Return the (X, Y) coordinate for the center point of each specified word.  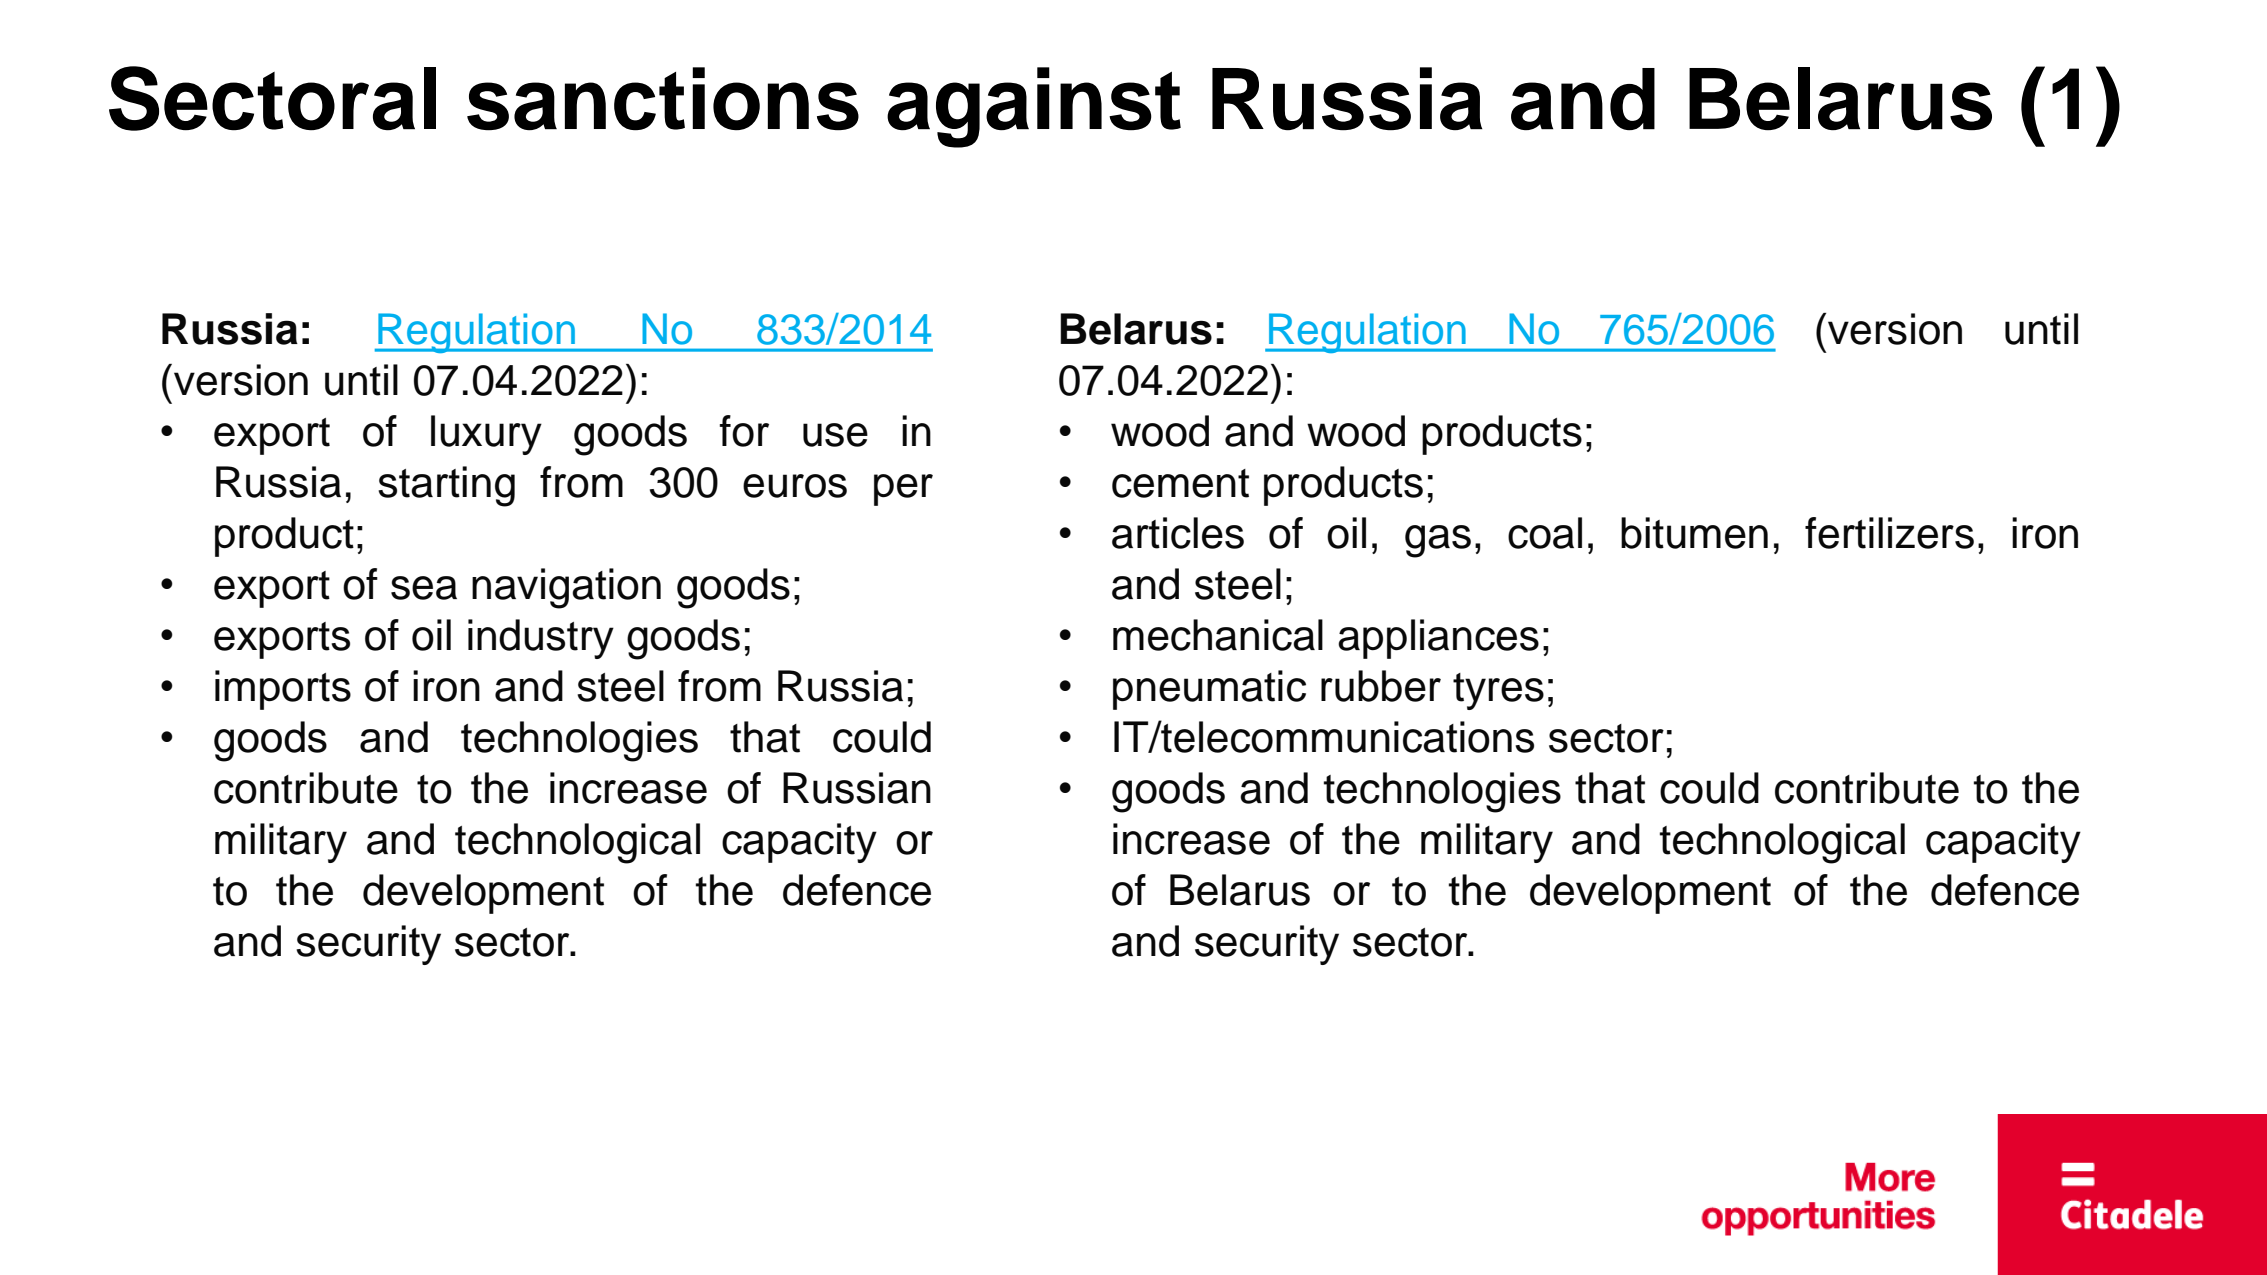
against (1034, 107)
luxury (486, 435)
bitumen (1694, 533)
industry (541, 639)
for (744, 431)
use (835, 435)
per (903, 490)
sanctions (663, 99)
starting (446, 486)
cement (1180, 483)
